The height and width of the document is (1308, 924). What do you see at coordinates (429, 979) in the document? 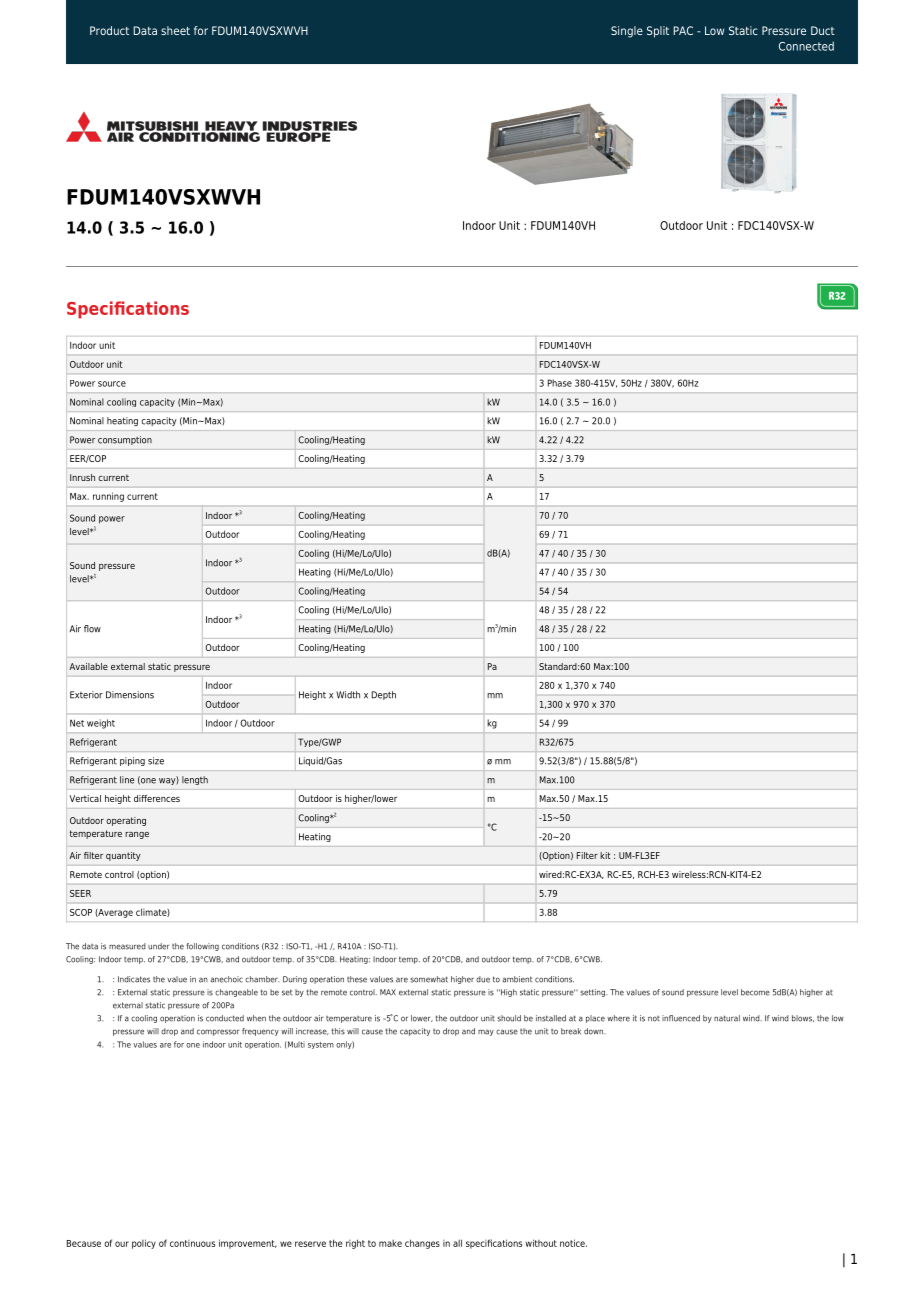
I see `somewhat` at bounding box center [429, 979].
